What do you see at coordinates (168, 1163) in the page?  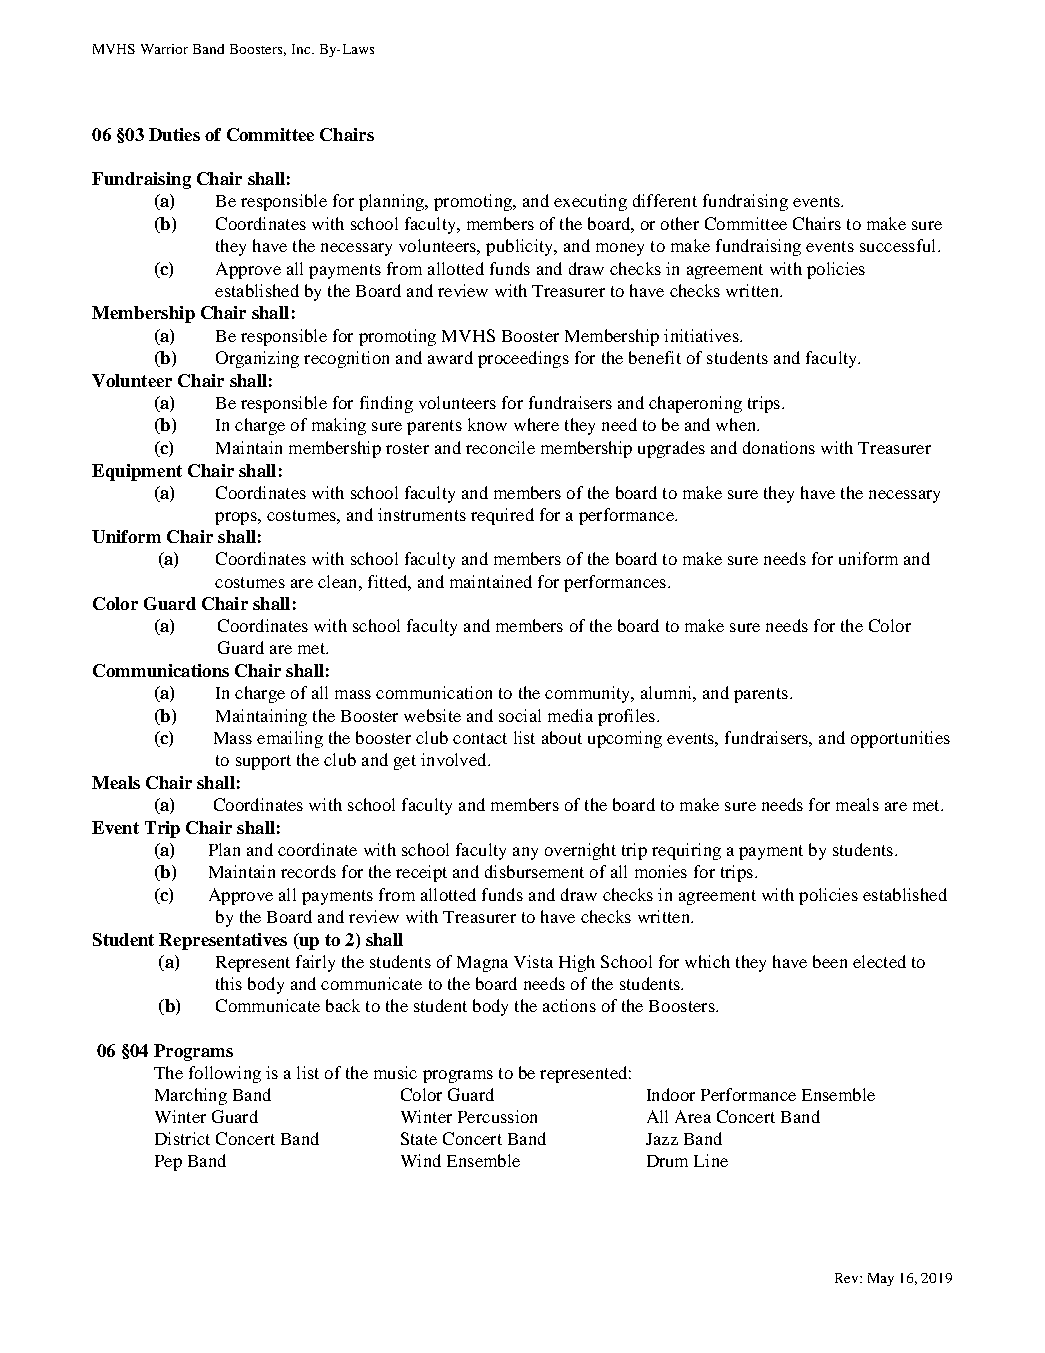 I see `Pep` at bounding box center [168, 1163].
